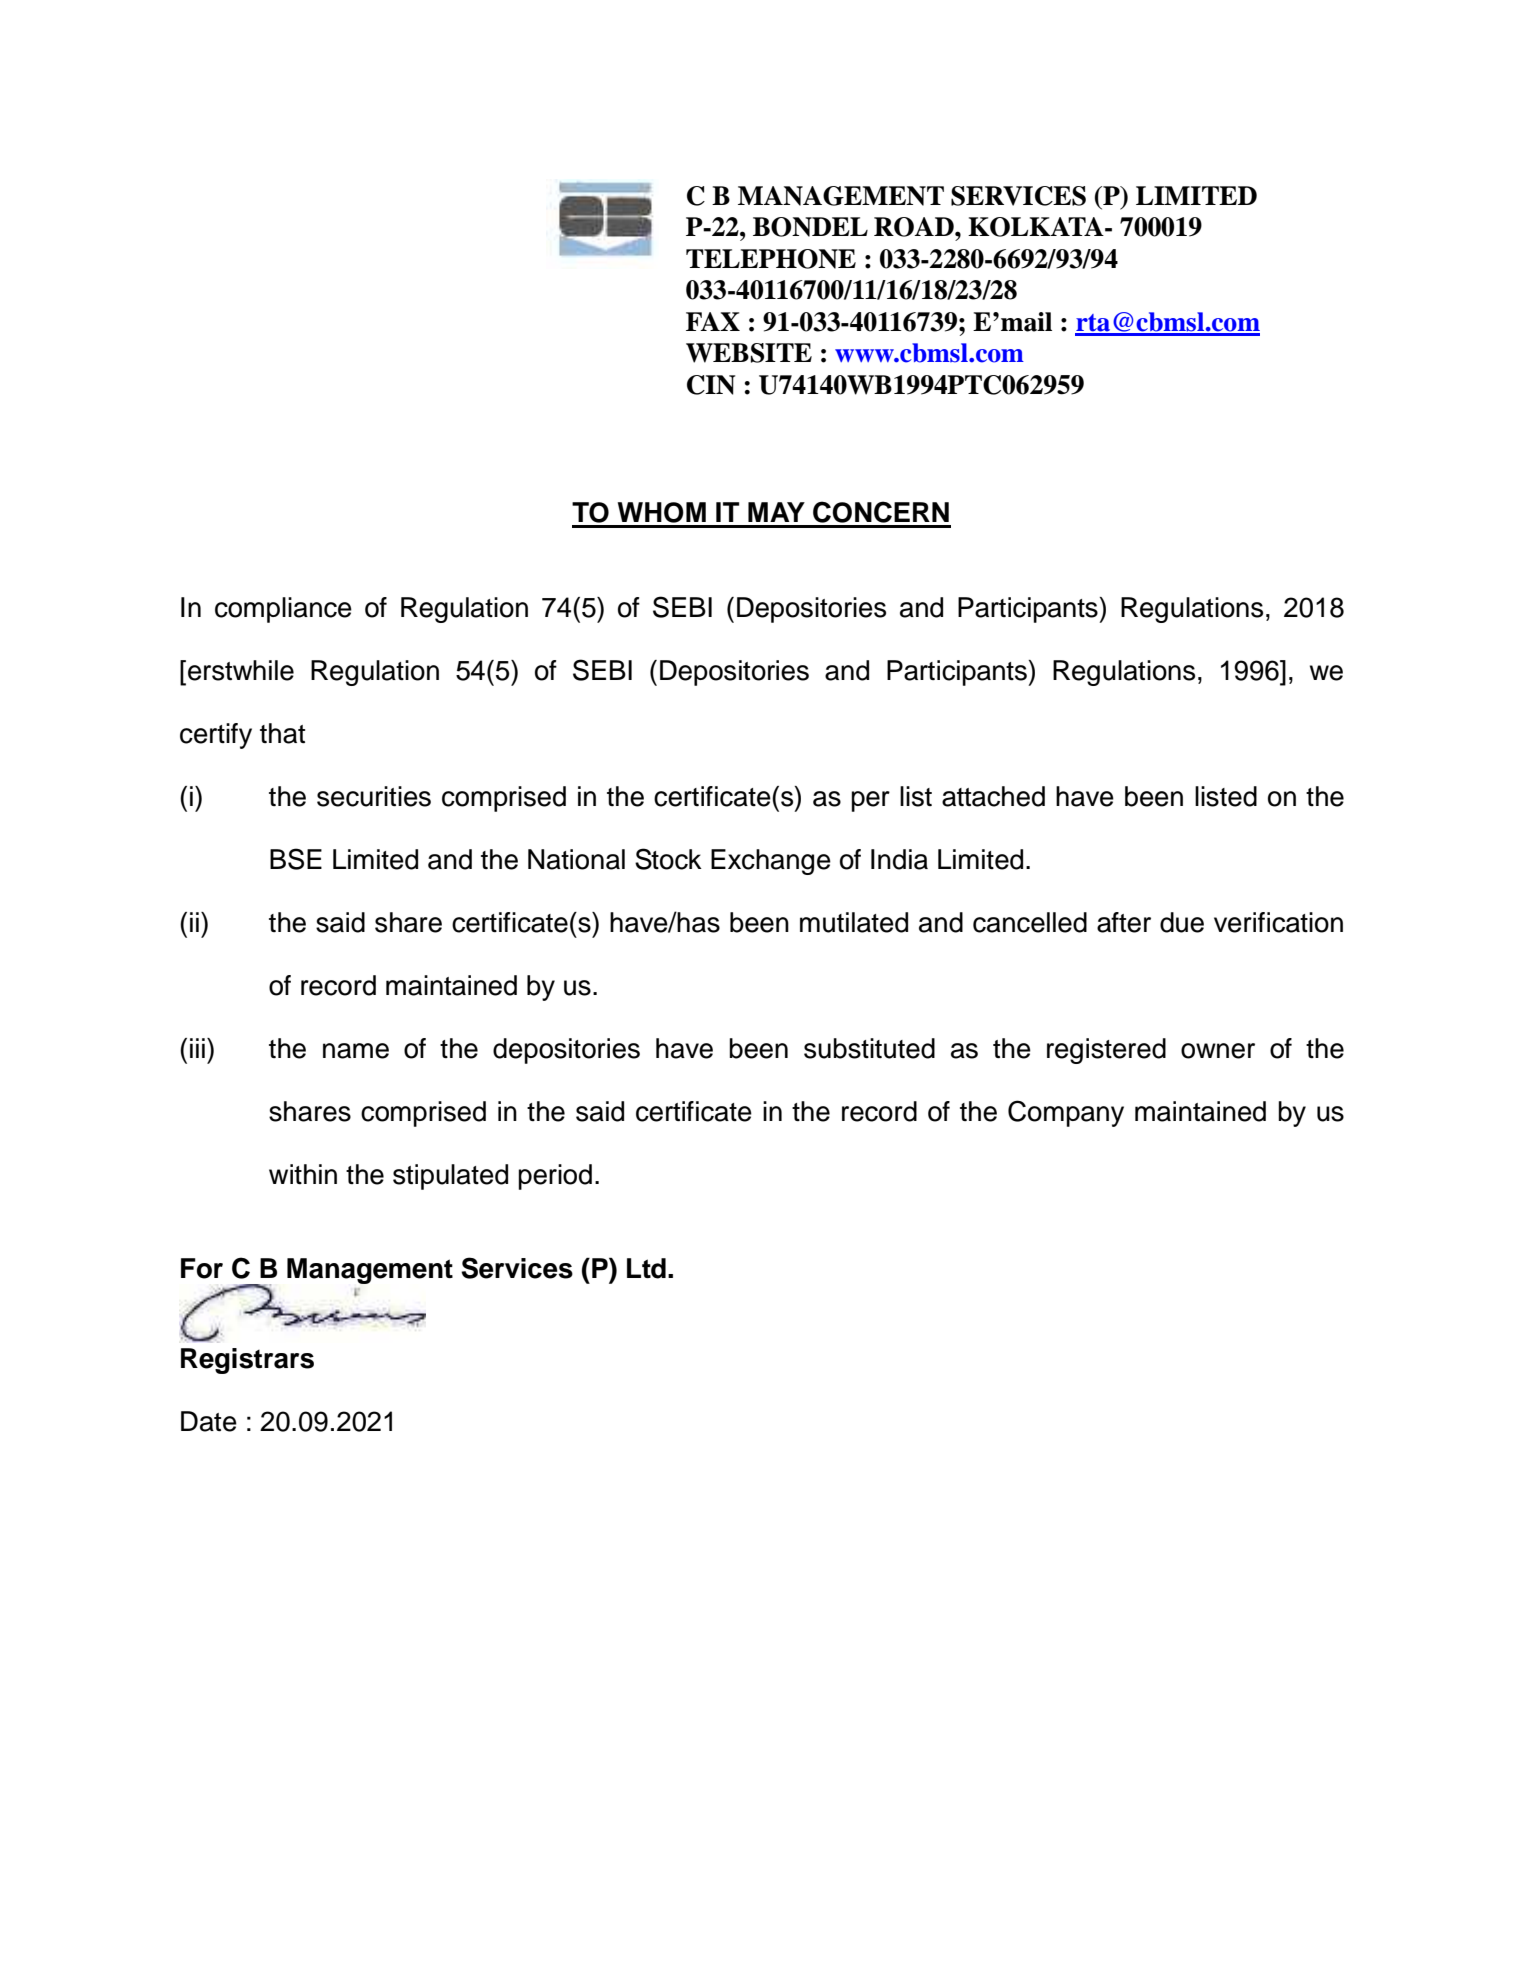 This screenshot has height=1972, width=1524. Describe the element at coordinates (247, 1361) in the screenshot. I see `Registrars` at that location.
